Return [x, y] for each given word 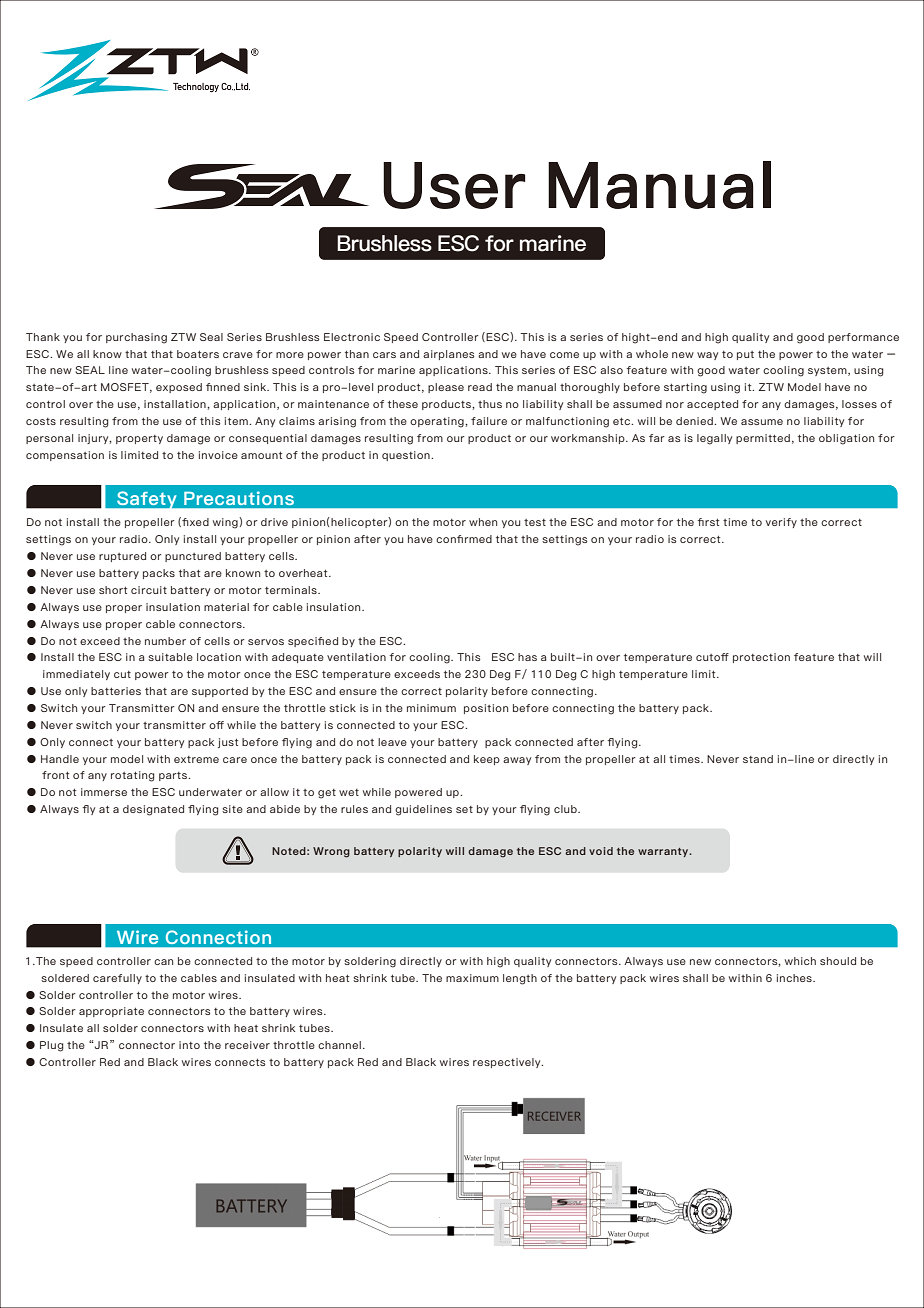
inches [795, 978]
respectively [508, 1063]
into [189, 1045]
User [454, 185]
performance [863, 338]
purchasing [136, 338]
